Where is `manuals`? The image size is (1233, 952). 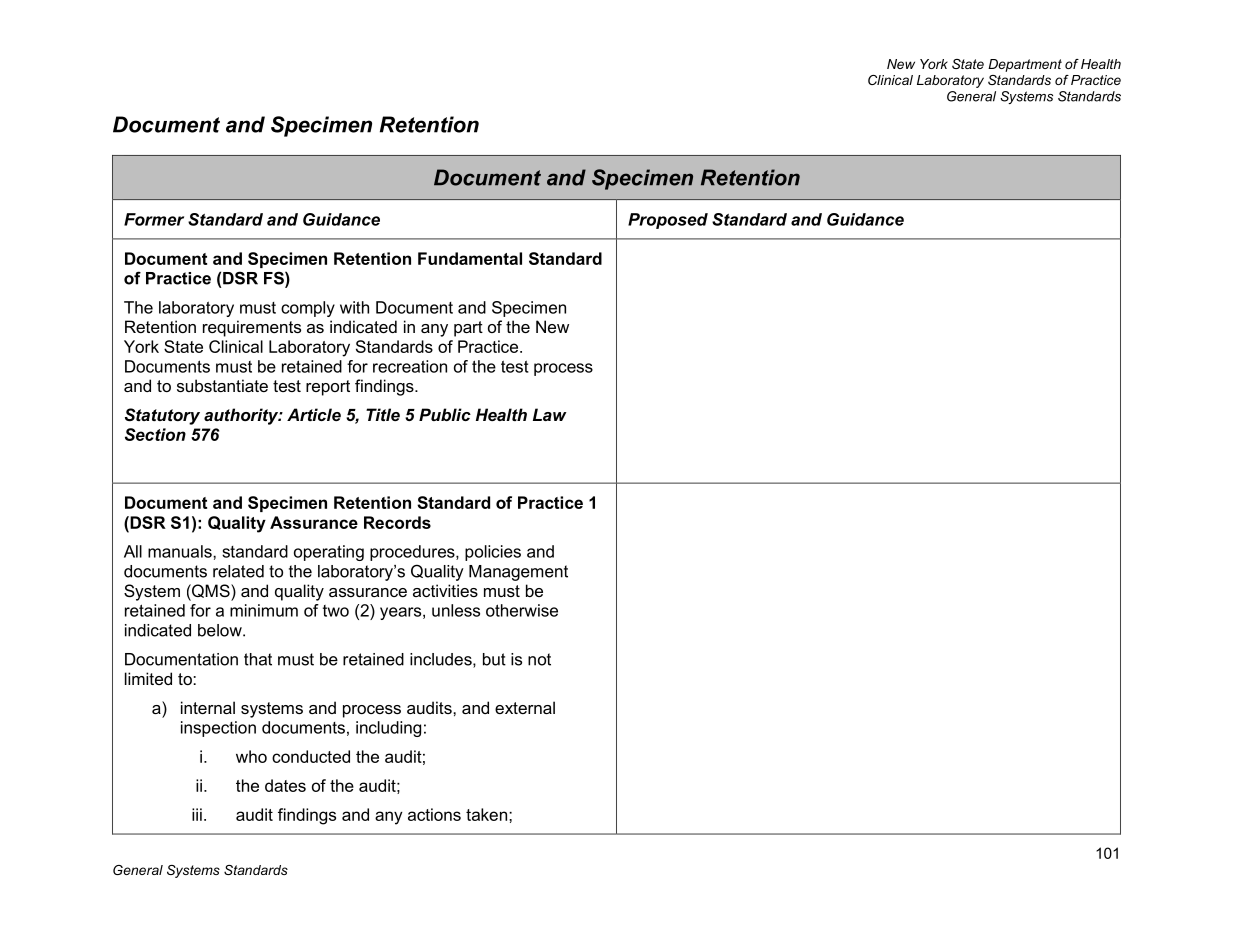
manuals is located at coordinates (181, 551).
